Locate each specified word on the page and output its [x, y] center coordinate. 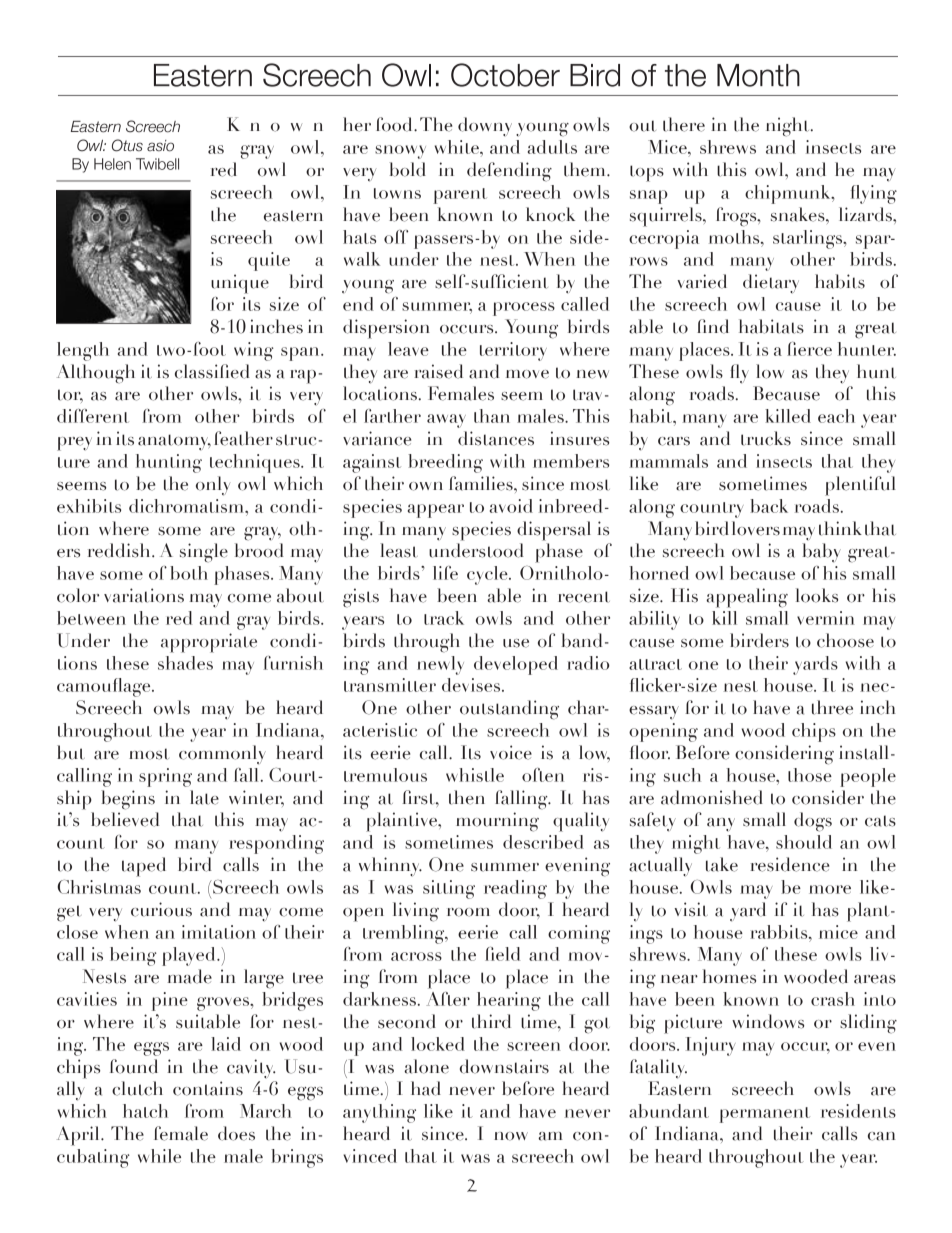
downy [485, 126]
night [789, 127]
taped [144, 867]
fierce [809, 349]
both [189, 573]
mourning [497, 822]
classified [212, 371]
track [444, 618]
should [804, 842]
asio [160, 146]
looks [817, 595]
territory [513, 351]
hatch [145, 1111]
